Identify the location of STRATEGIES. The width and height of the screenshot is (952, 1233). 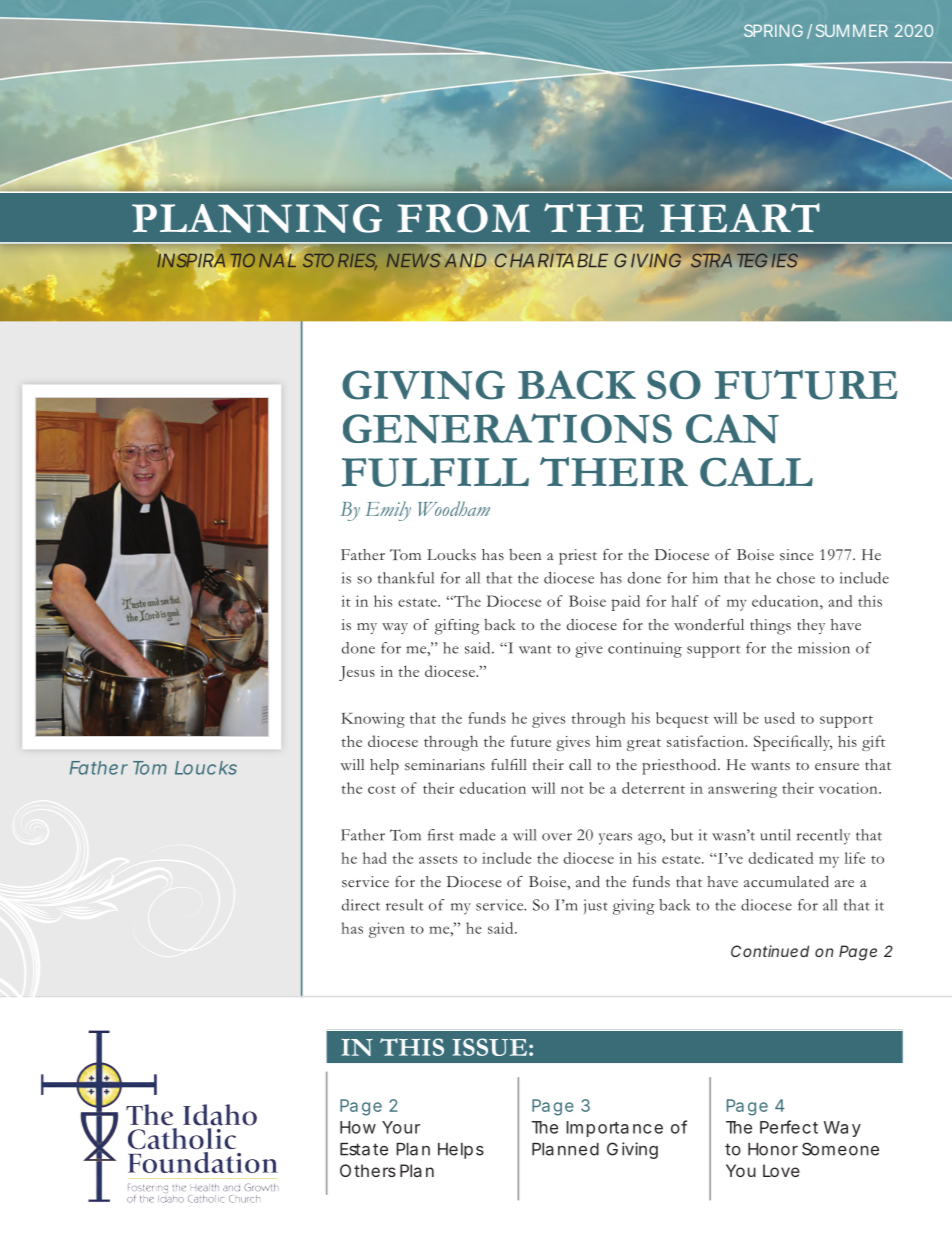
(744, 260).
